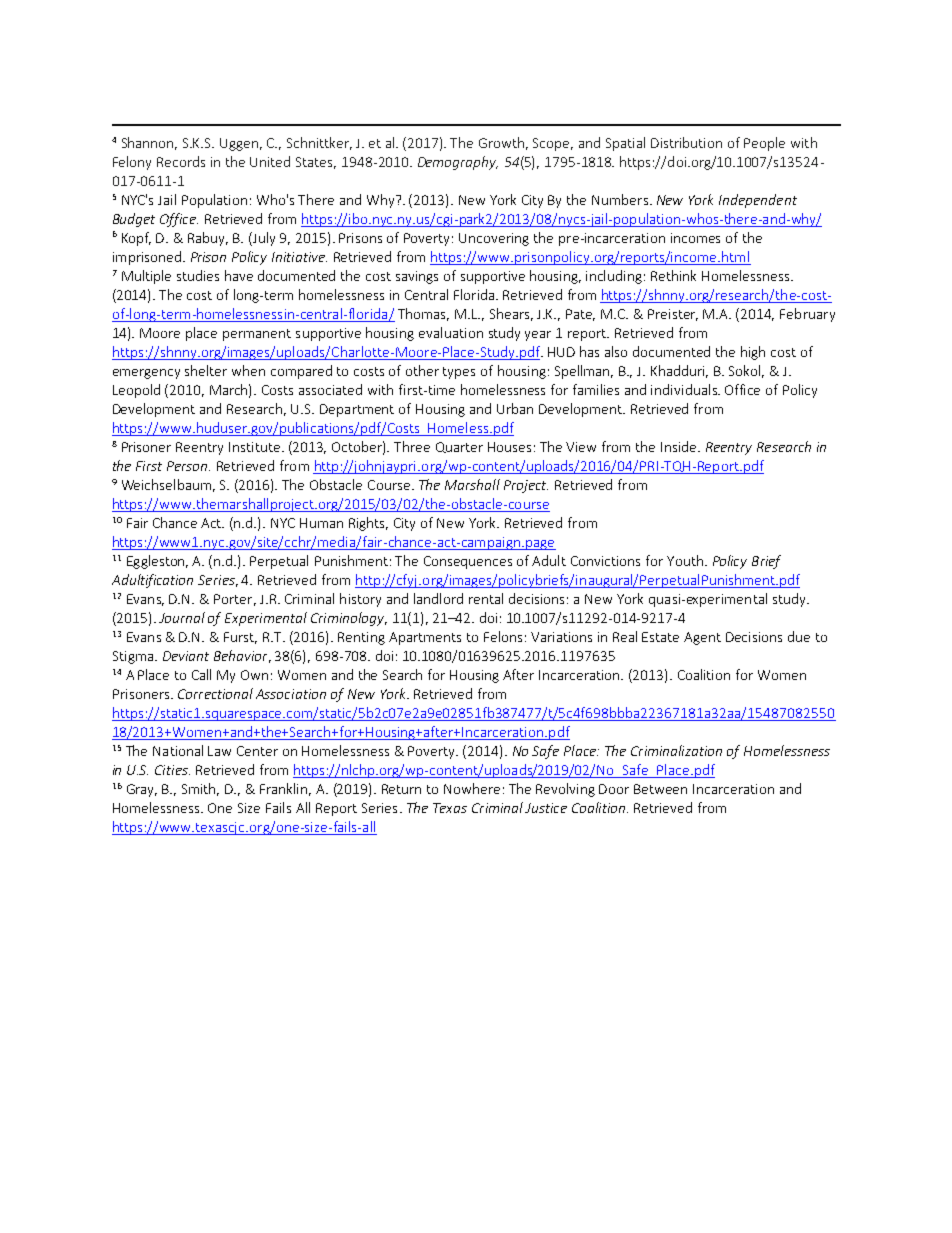  Describe the element at coordinates (181, 161) in the document. I see `Records` at that location.
